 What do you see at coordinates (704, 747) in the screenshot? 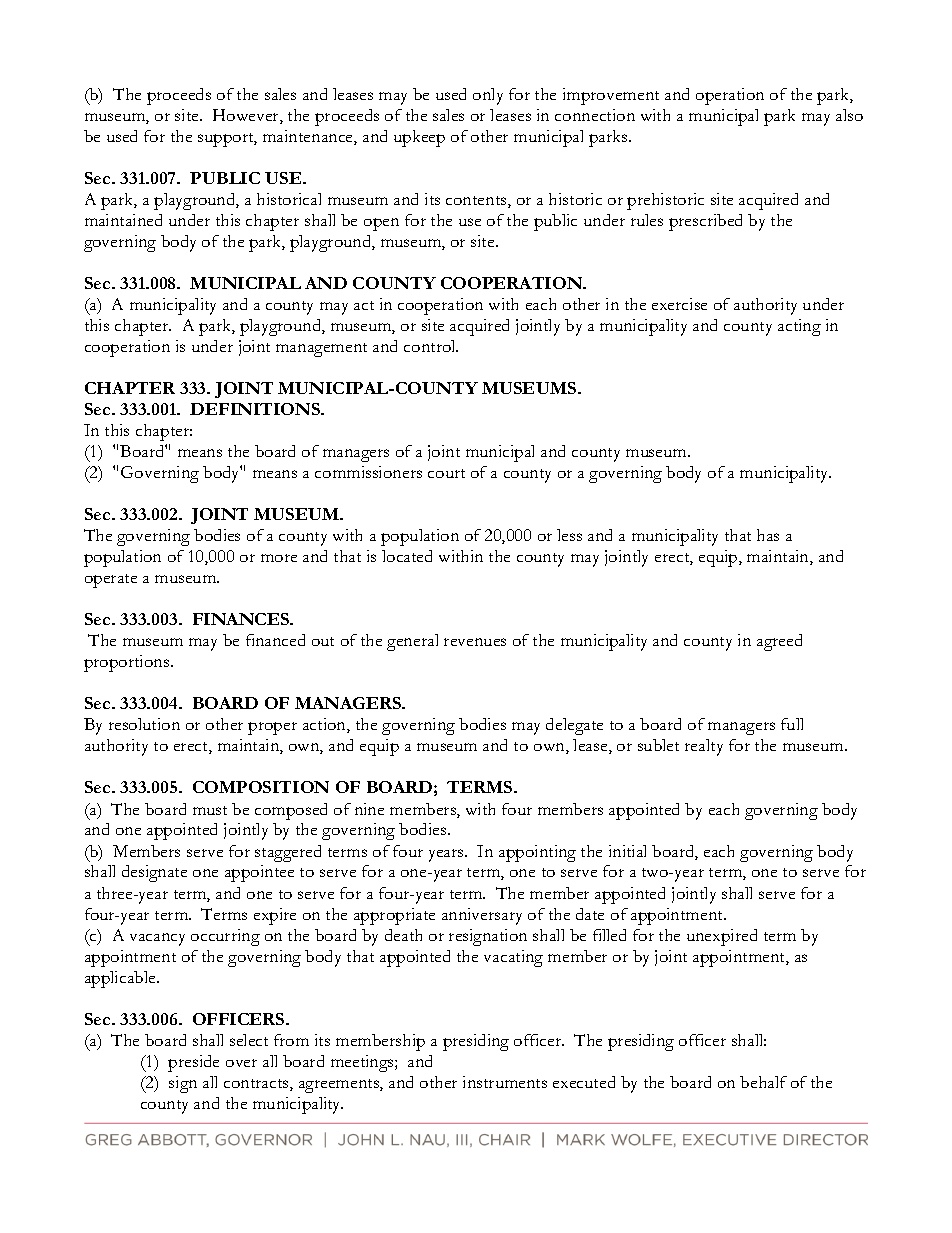
I see `realty` at bounding box center [704, 747].
